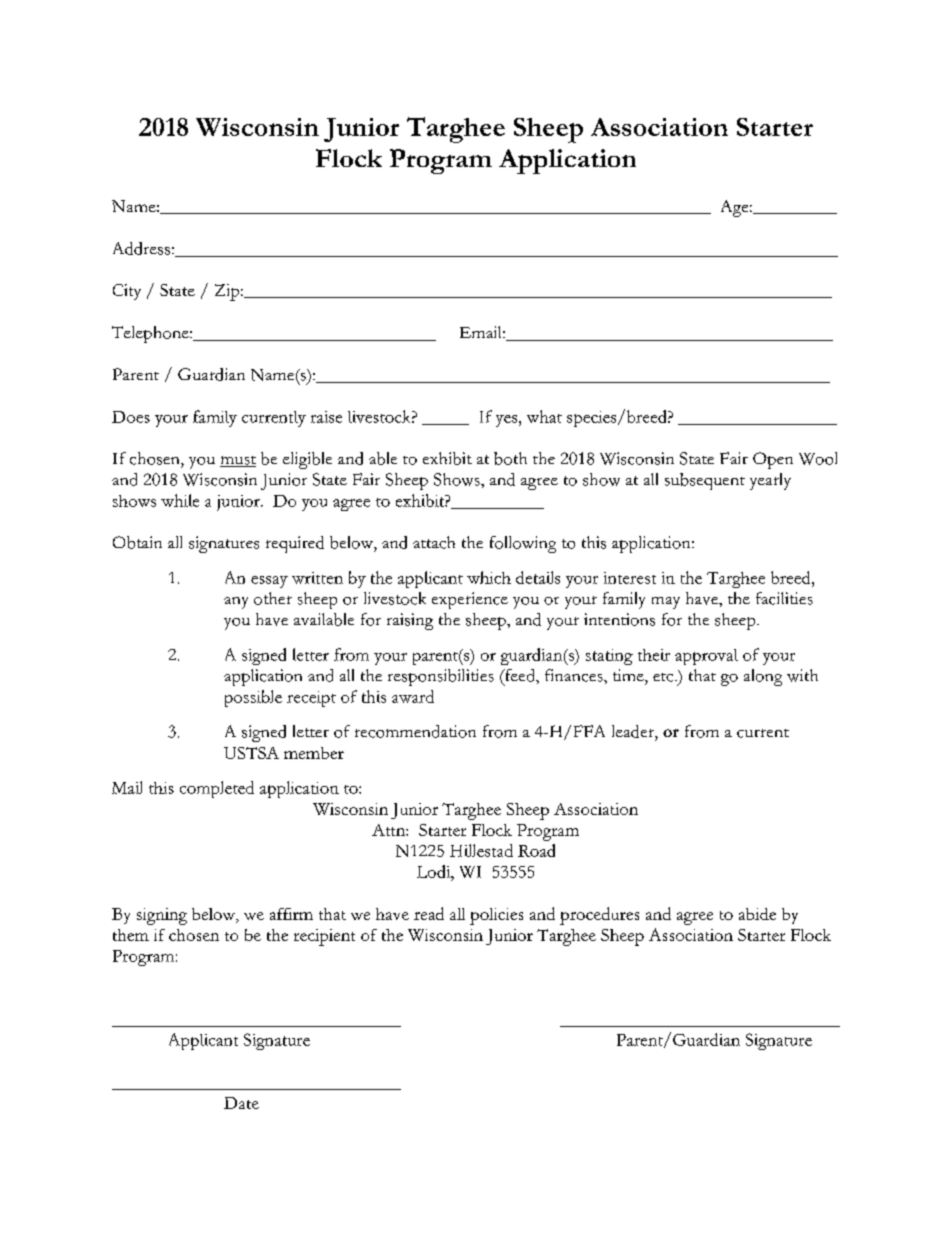 This screenshot has width=952, height=1233. Describe the element at coordinates (544, 416) in the screenshot. I see `what` at that location.
